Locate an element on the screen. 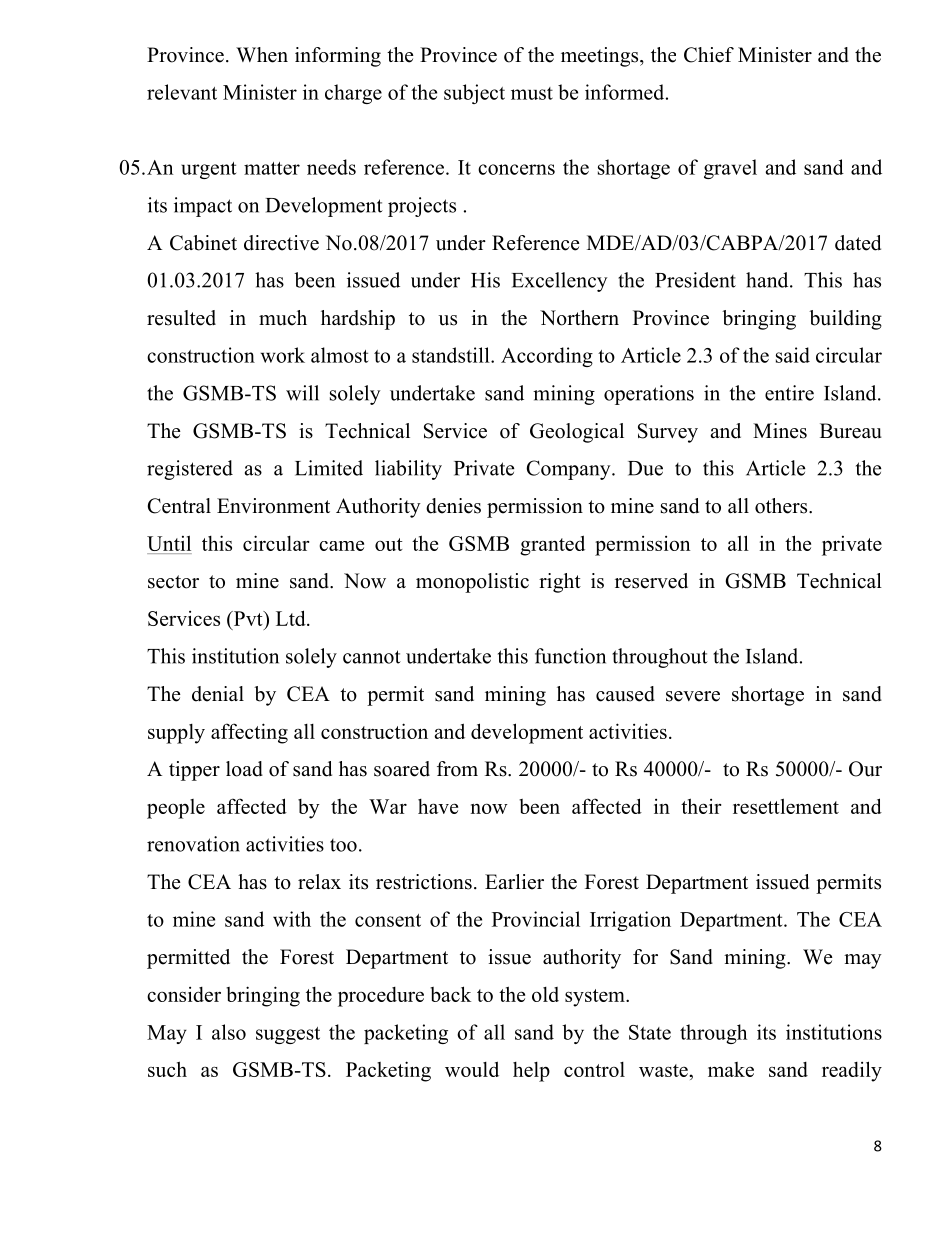  Pvt is located at coordinates (248, 620).
